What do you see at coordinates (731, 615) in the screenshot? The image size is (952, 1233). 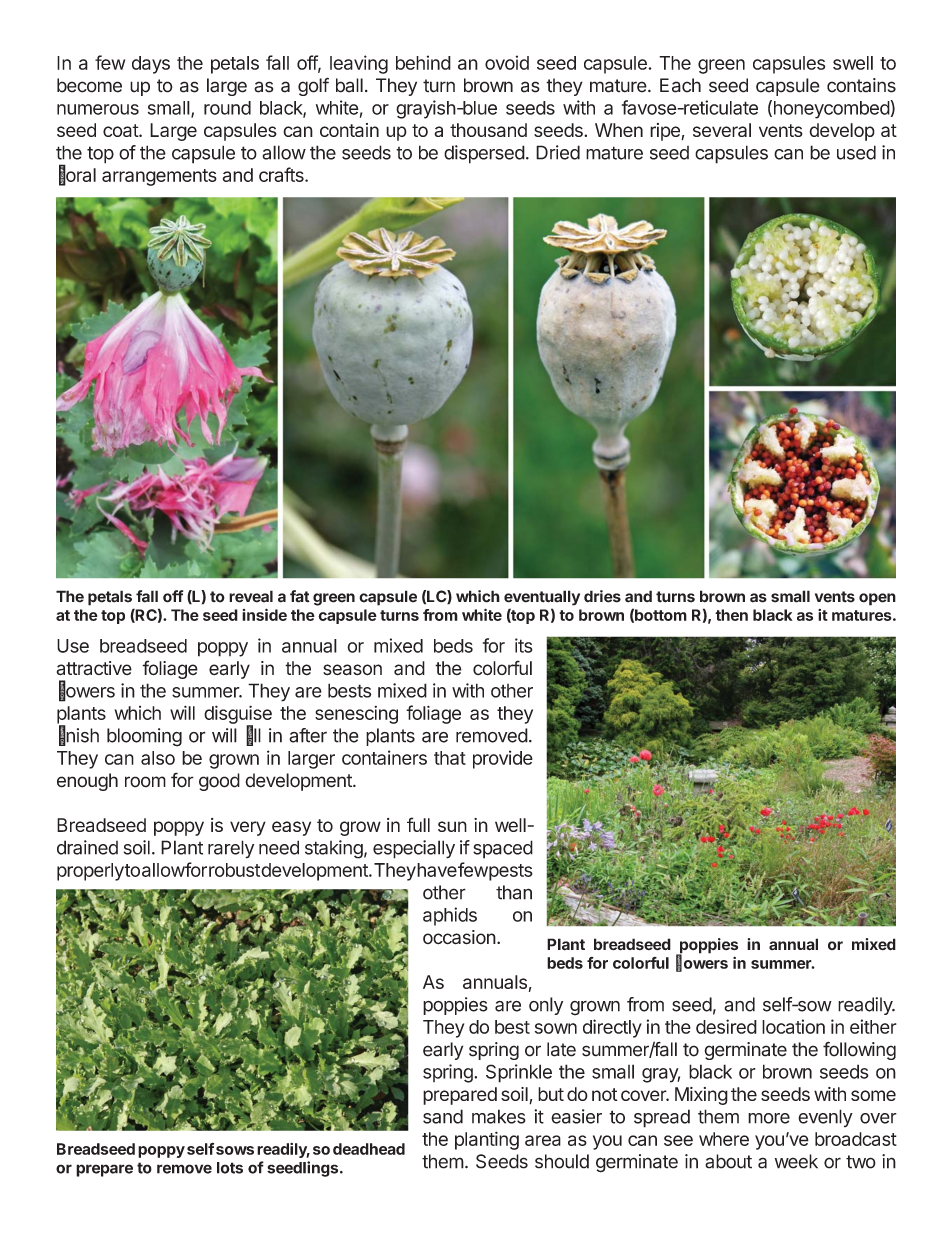 I see `then` at bounding box center [731, 615].
